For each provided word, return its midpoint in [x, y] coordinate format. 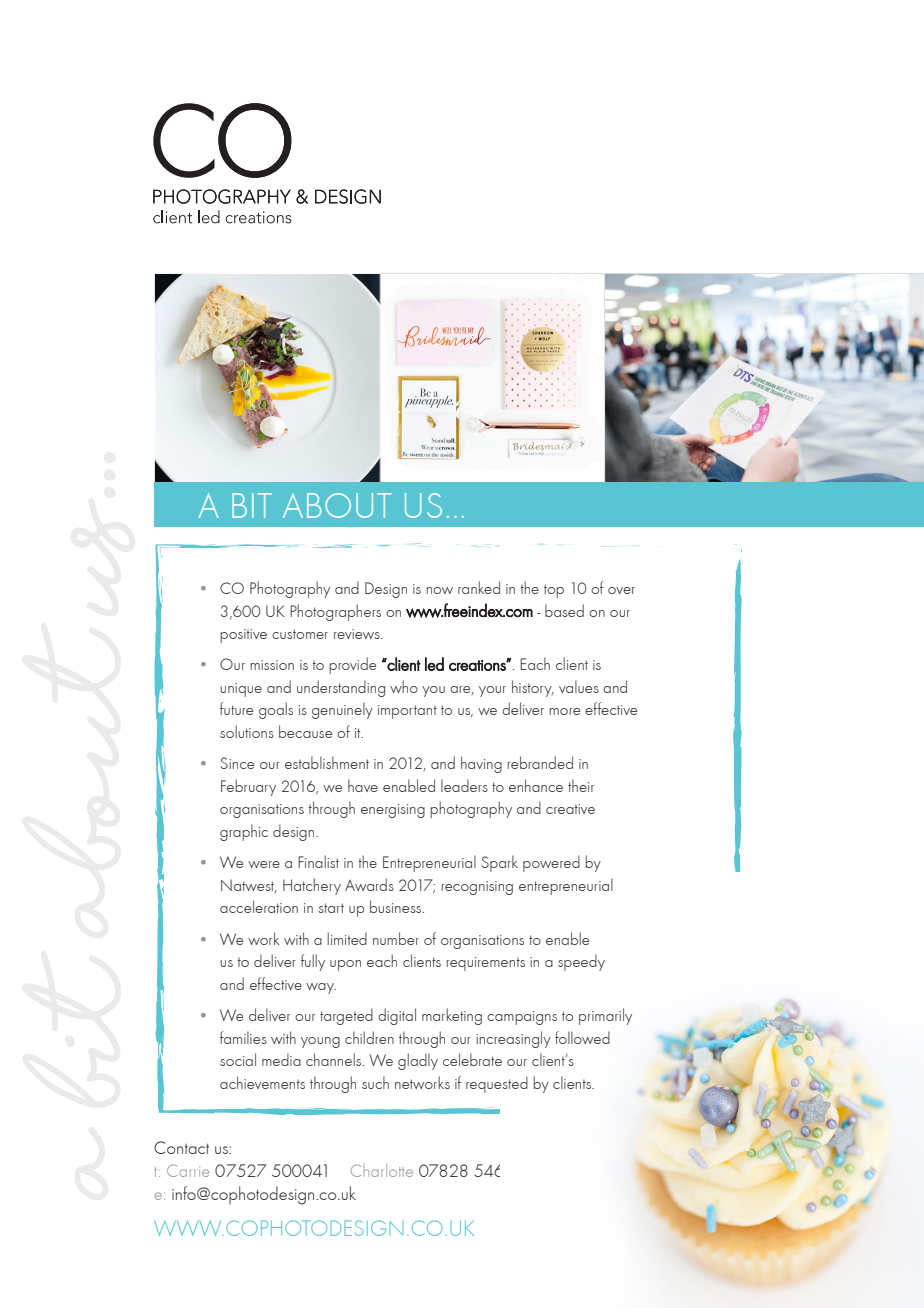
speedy [581, 962]
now [439, 590]
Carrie [188, 1170]
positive [243, 636]
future [236, 708]
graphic [244, 832]
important [407, 712]
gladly [418, 1061]
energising [393, 811]
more [564, 711]
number [396, 938]
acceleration [259, 906]
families [243, 1037]
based [564, 610]
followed [582, 1037]
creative [570, 809]
